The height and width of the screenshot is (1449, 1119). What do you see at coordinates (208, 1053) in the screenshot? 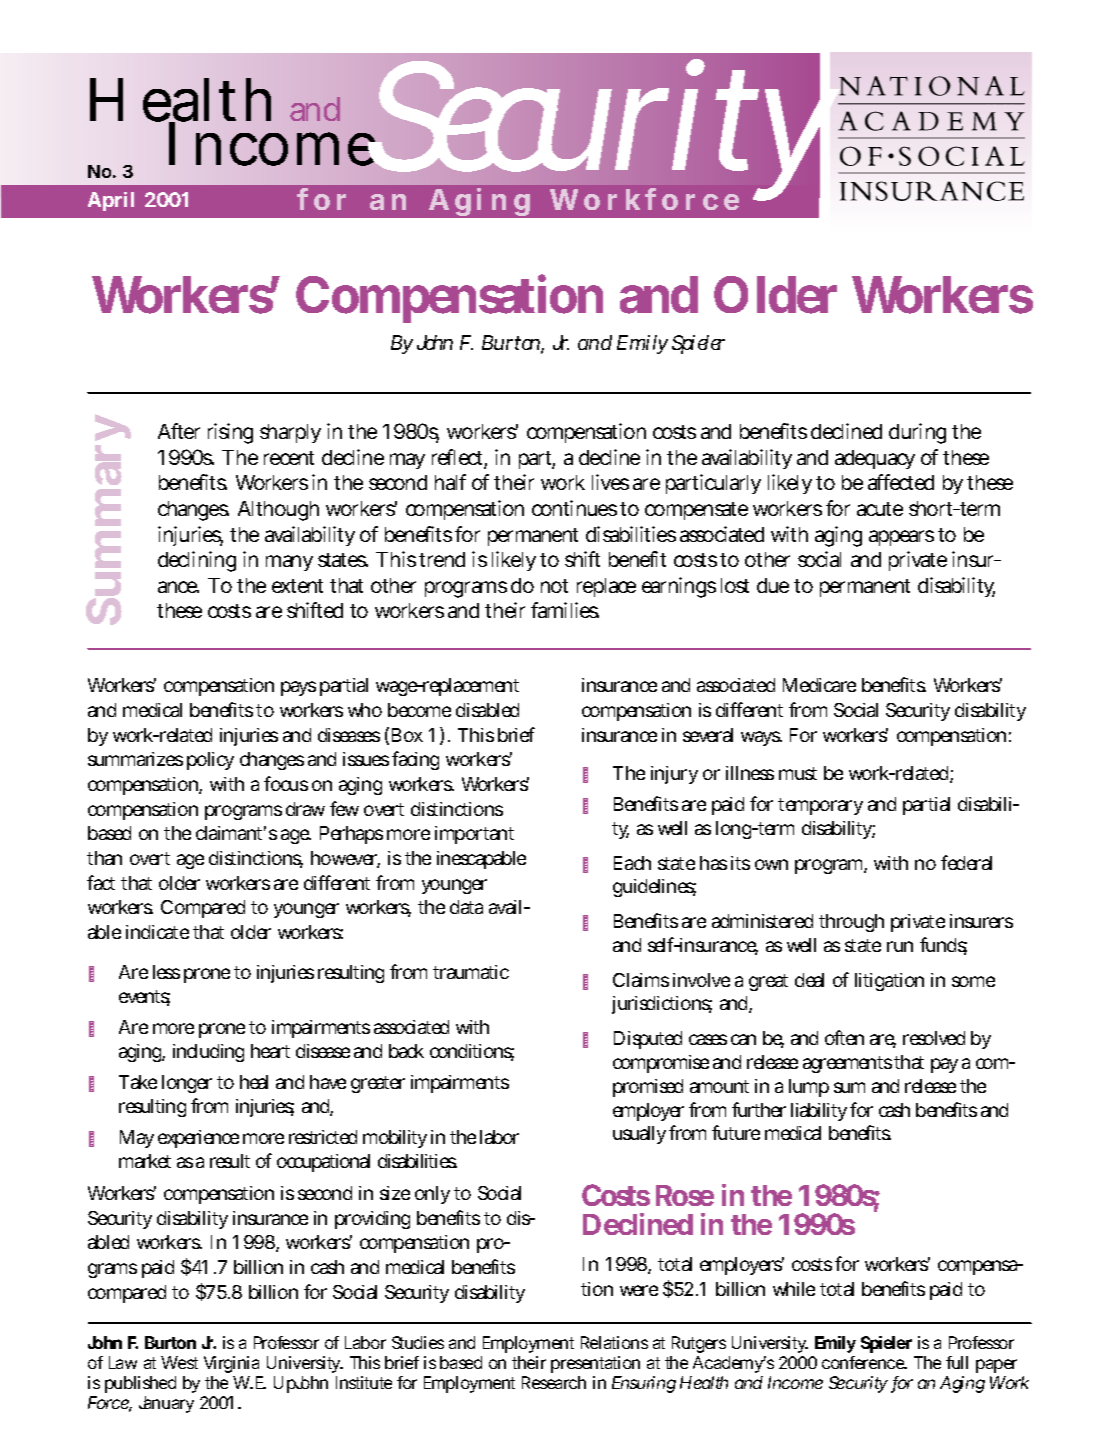
I see `including` at bounding box center [208, 1053].
